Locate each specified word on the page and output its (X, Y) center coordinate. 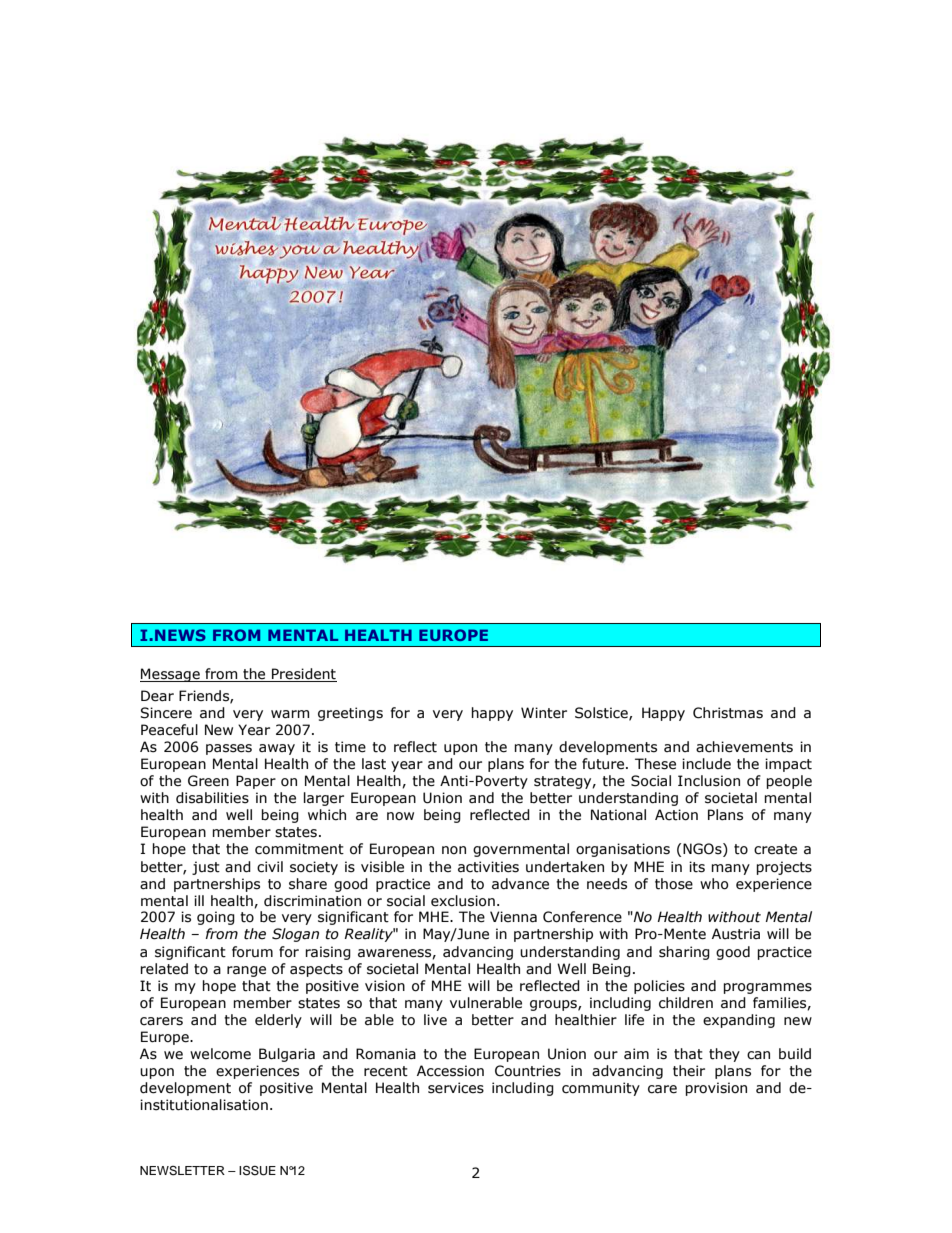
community (601, 1089)
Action (676, 815)
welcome (220, 1054)
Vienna (513, 917)
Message (171, 675)
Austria (736, 934)
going (216, 918)
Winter (544, 713)
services (456, 1088)
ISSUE (257, 1170)
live (435, 1020)
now (400, 816)
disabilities (212, 798)
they (724, 1055)
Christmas (728, 713)
